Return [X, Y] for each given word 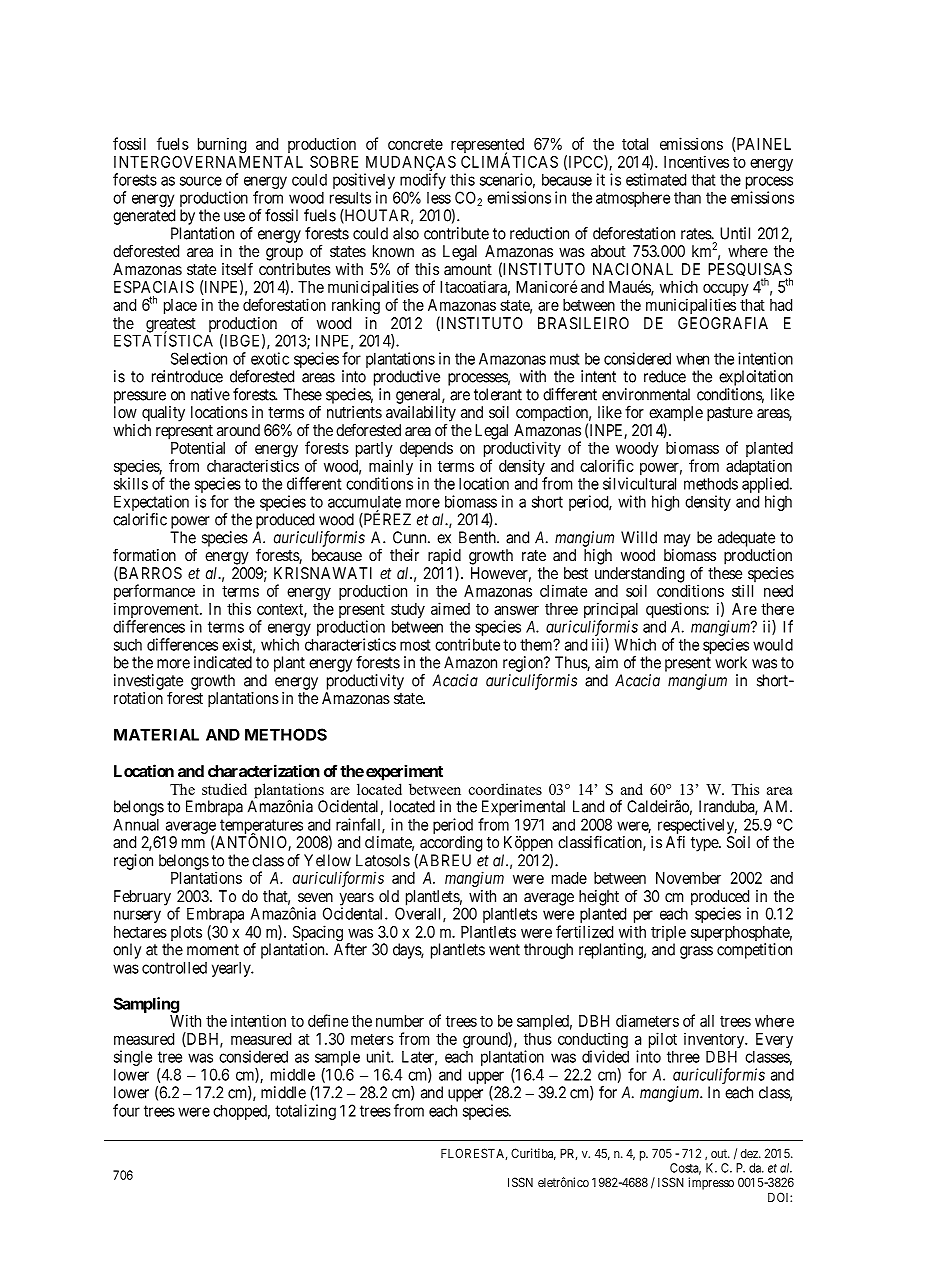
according [451, 844]
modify [423, 182]
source [201, 181]
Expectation [151, 504]
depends [426, 451]
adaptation [759, 468]
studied [224, 789]
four [126, 1110]
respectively [697, 827]
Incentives [696, 161]
